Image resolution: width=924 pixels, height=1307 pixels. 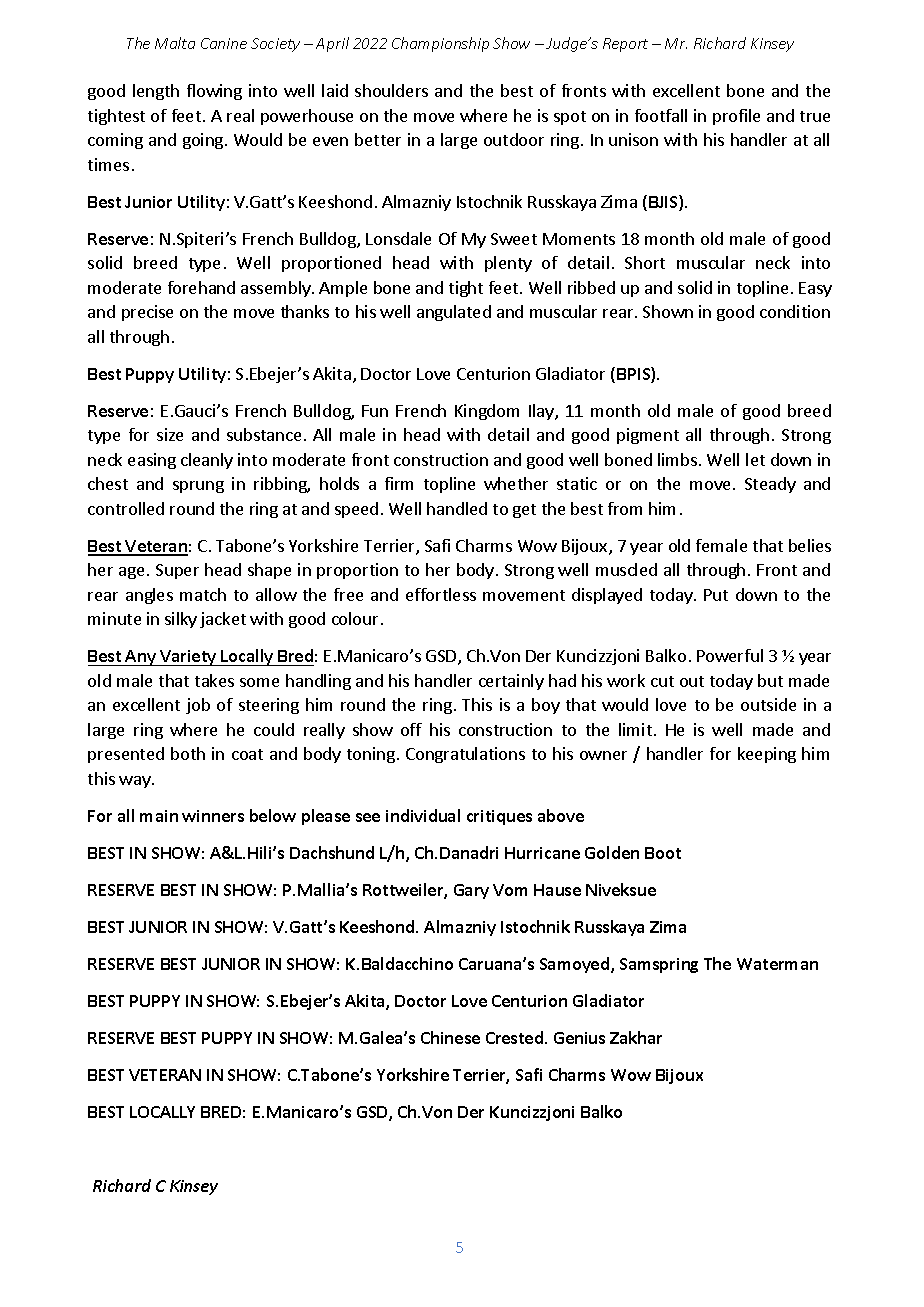 What do you see at coordinates (795, 311) in the page?
I see `condition` at bounding box center [795, 311].
